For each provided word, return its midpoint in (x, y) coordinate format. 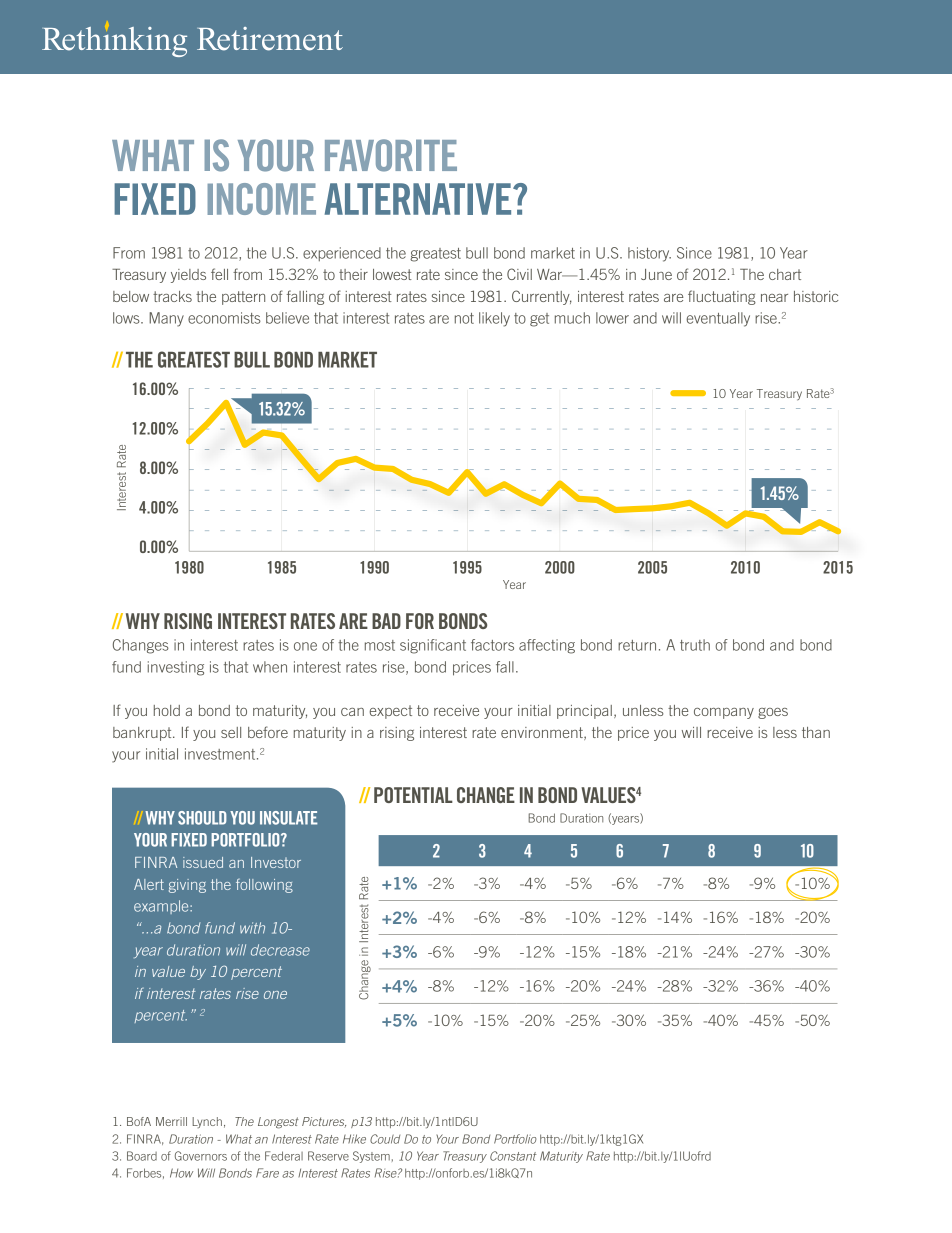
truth (695, 645)
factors (492, 645)
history (649, 254)
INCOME (262, 199)
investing (176, 668)
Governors (201, 1156)
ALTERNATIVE (419, 199)
